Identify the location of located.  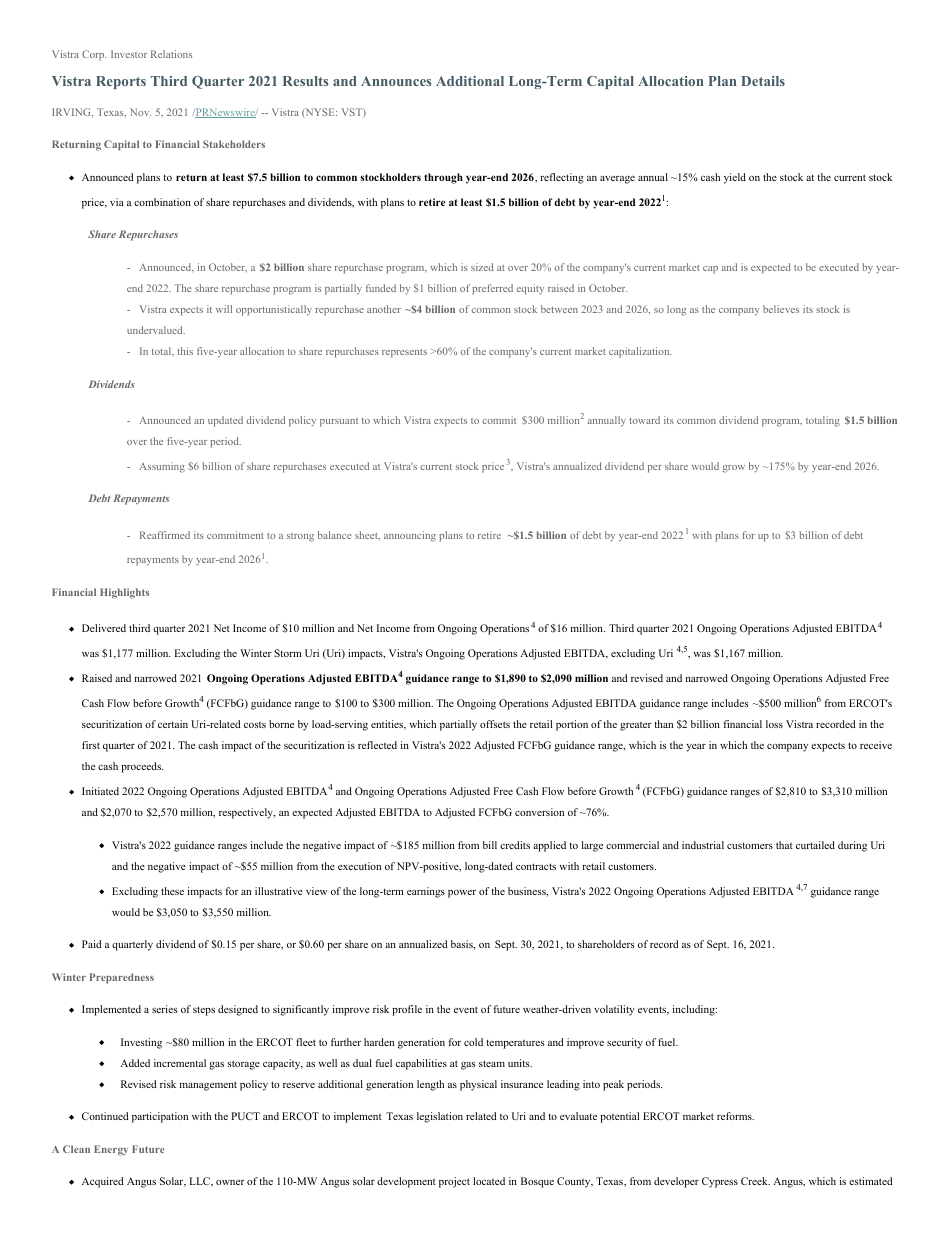
(489, 1181).
